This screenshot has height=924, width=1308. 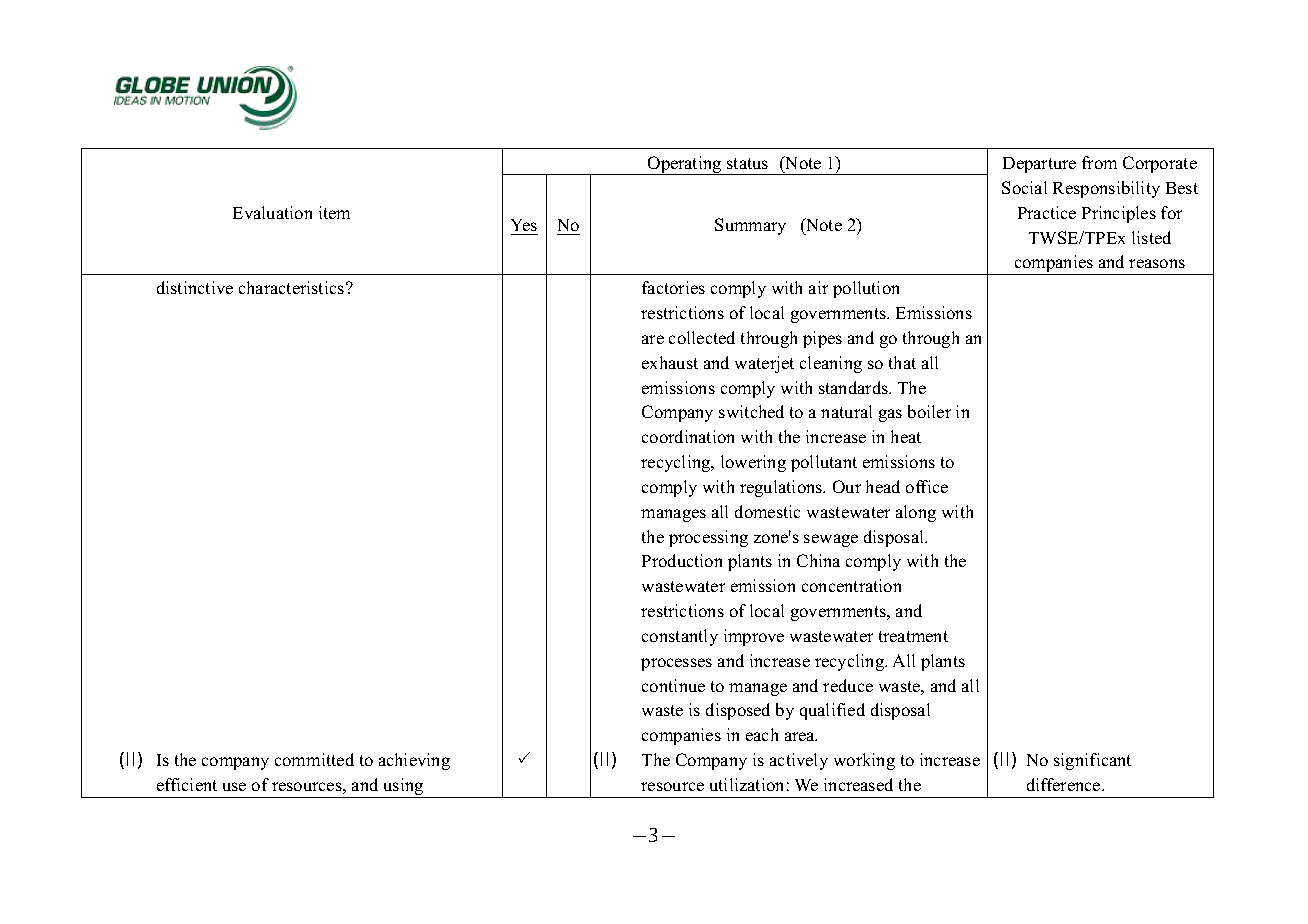 I want to click on item, so click(x=334, y=212).
